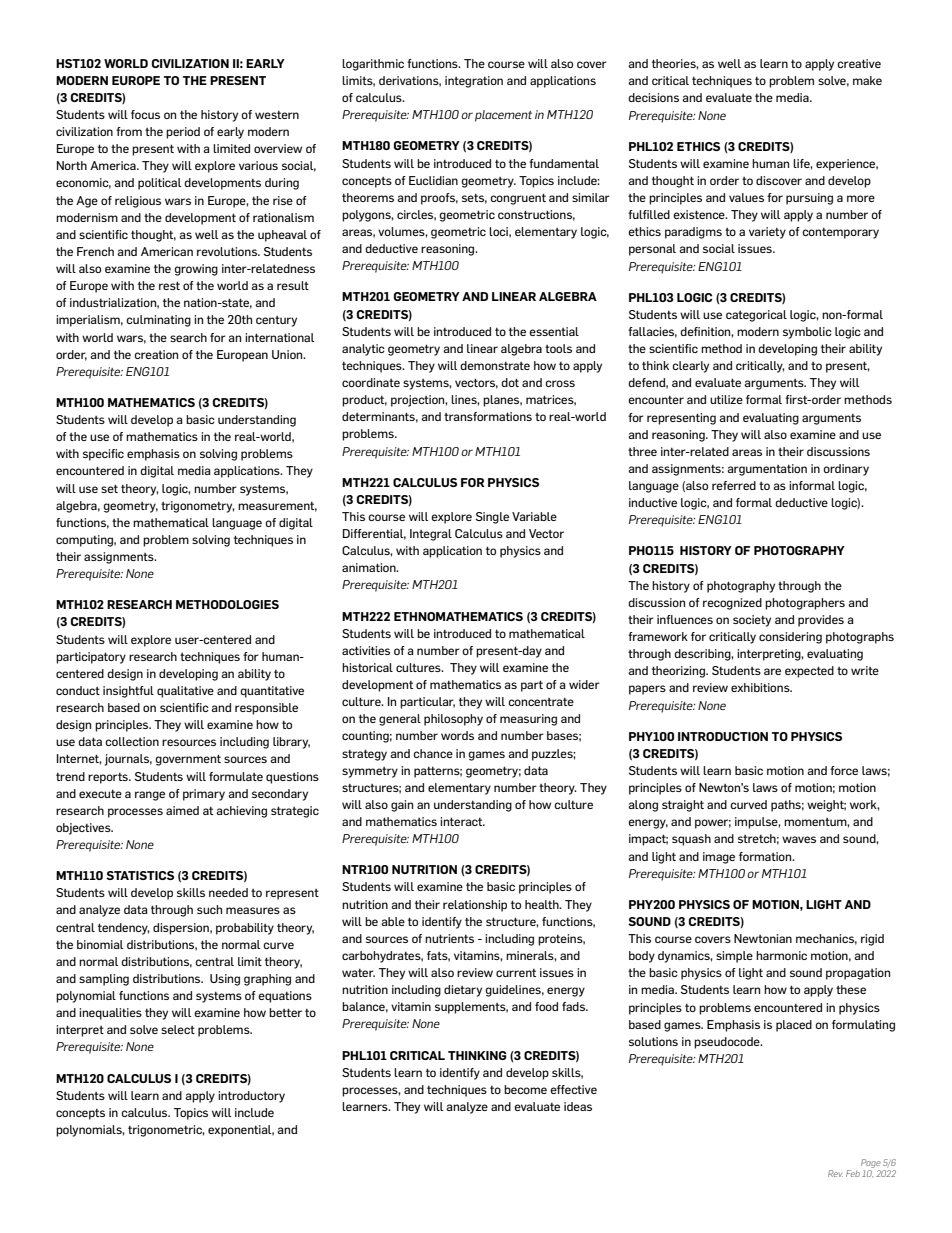 The image size is (952, 1233). What do you see at coordinates (867, 80) in the screenshot?
I see `make` at bounding box center [867, 80].
